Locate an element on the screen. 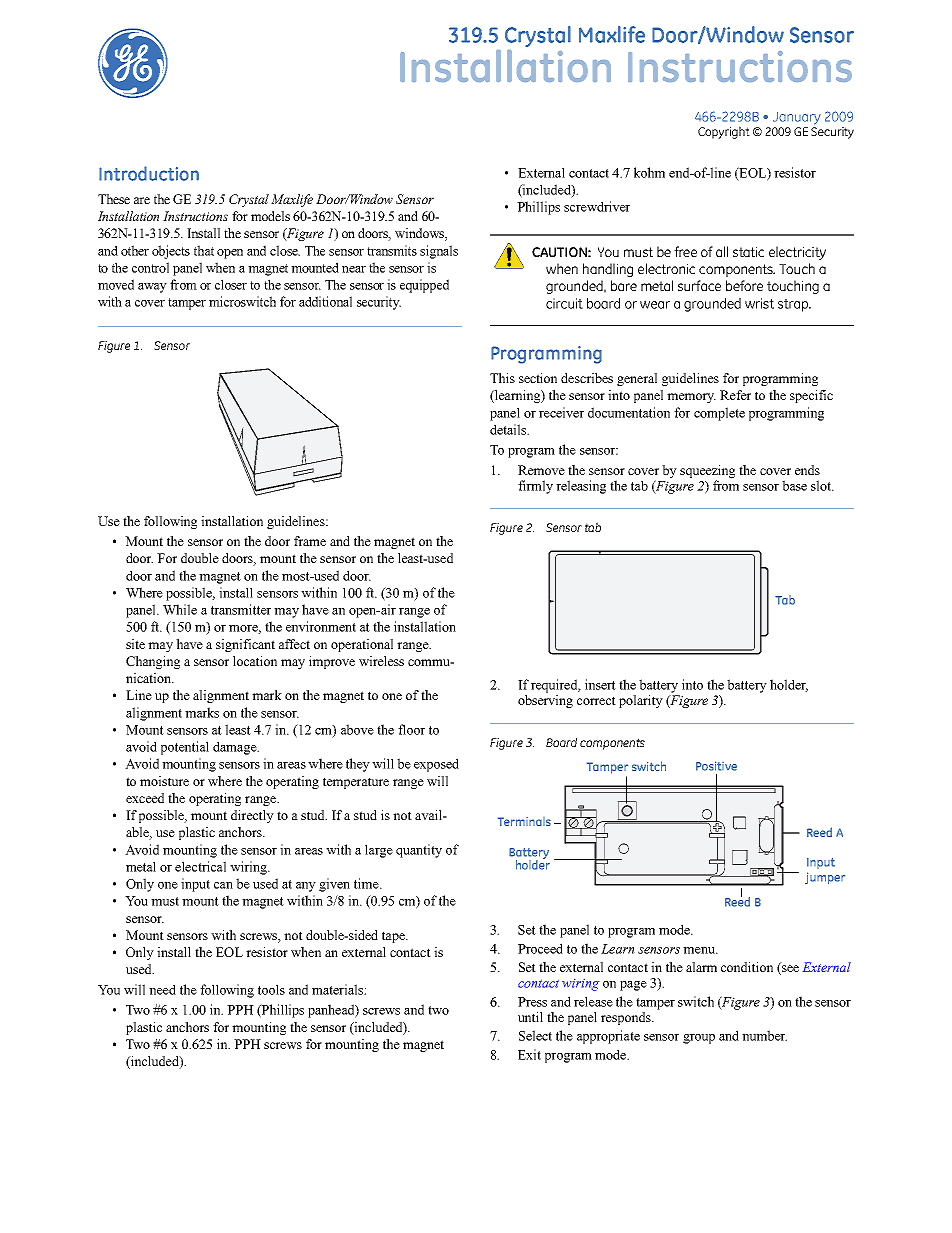  Copyright is located at coordinates (724, 132).
